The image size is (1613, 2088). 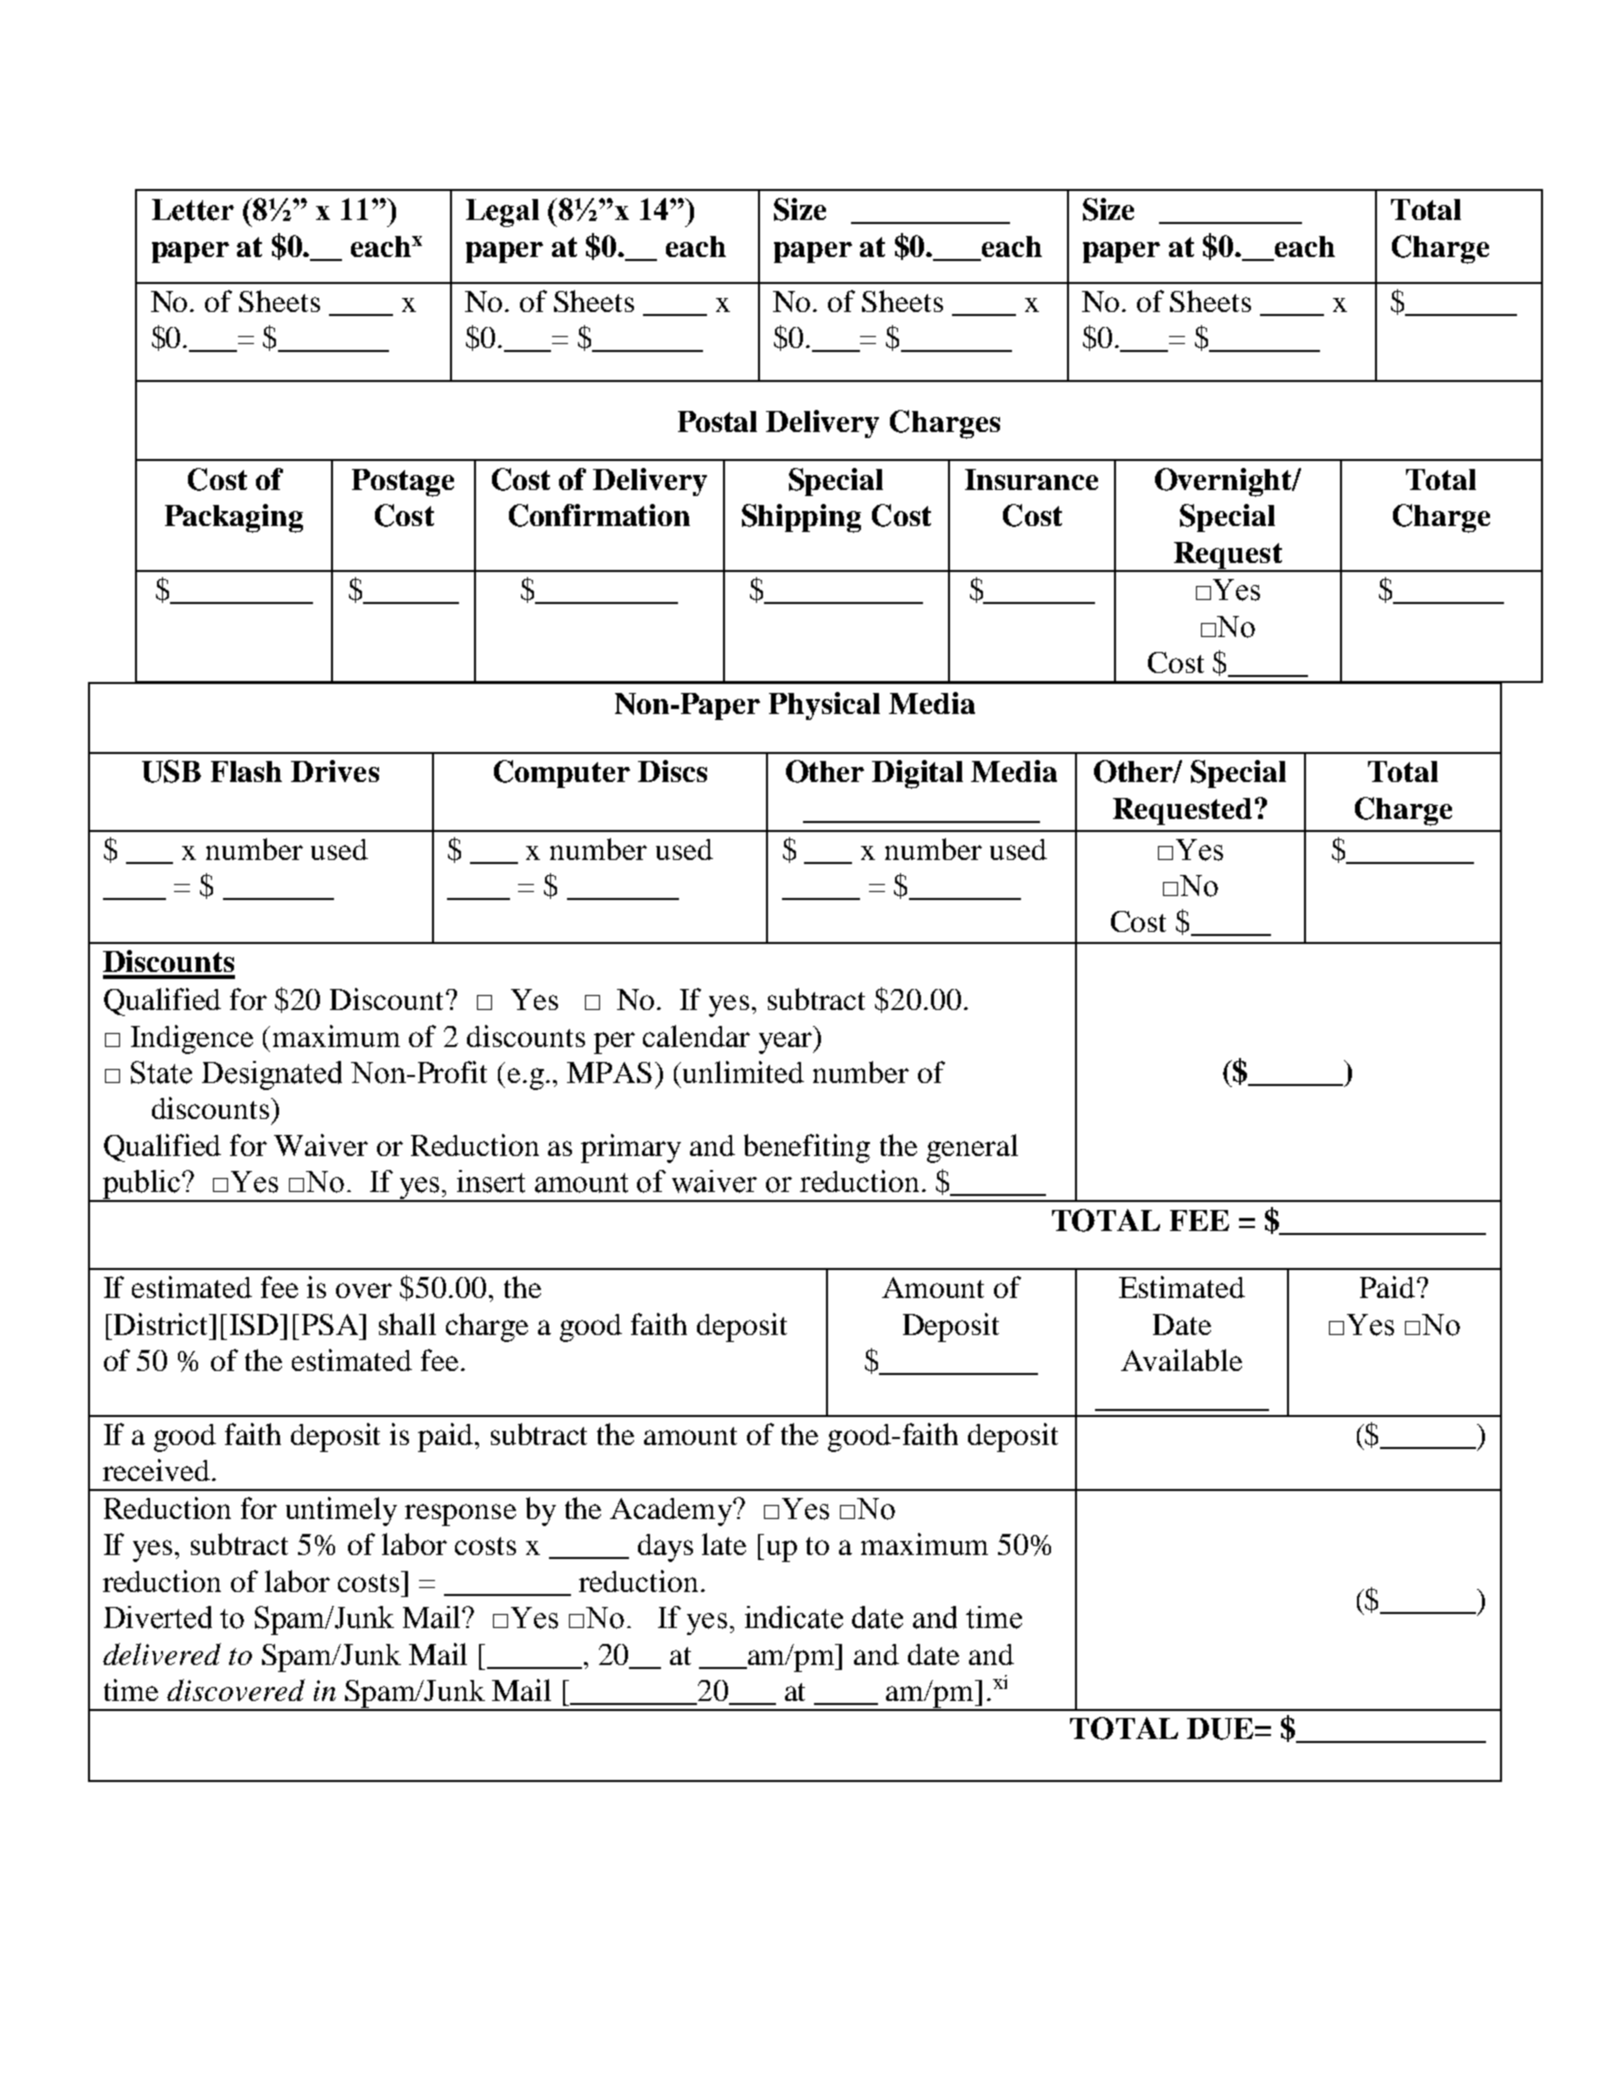 I want to click on primary, so click(x=631, y=1148).
